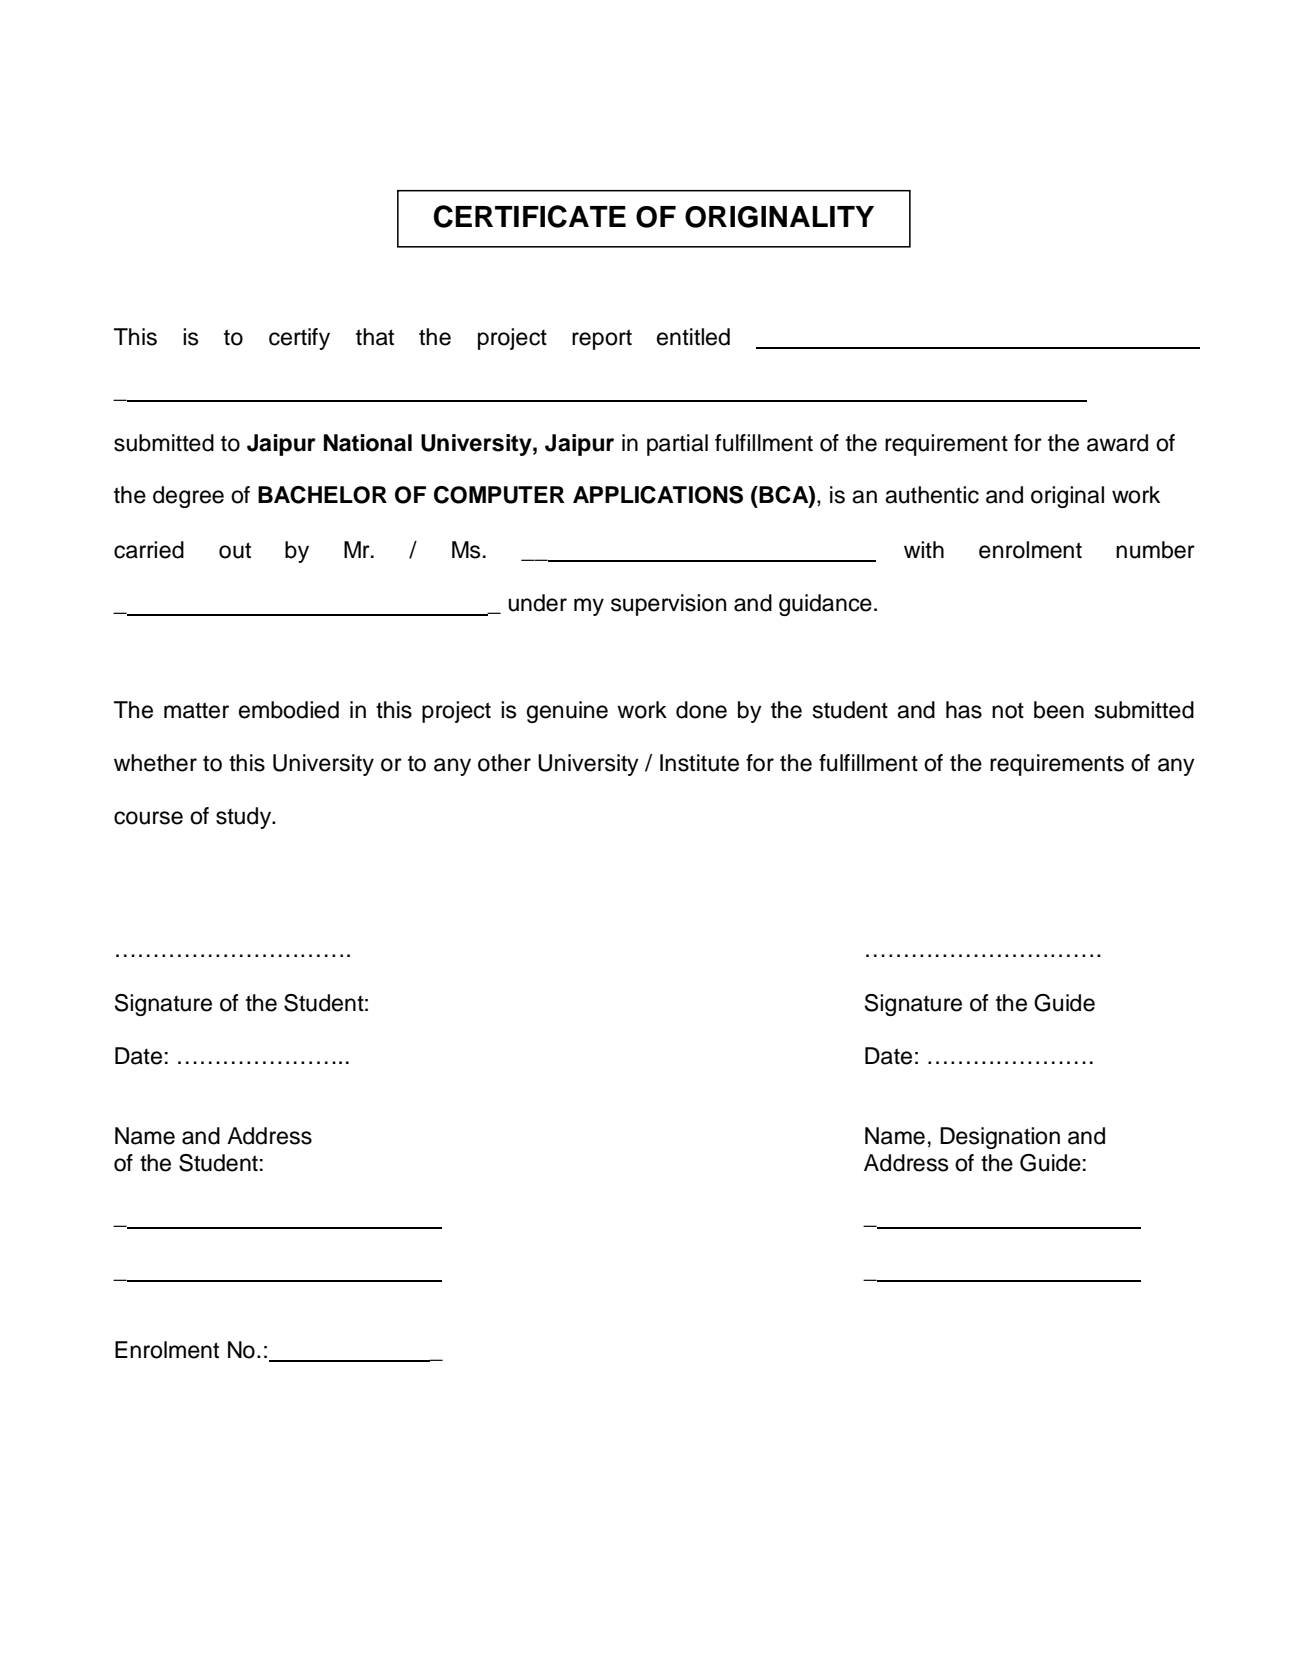  I want to click on been, so click(1059, 710).
